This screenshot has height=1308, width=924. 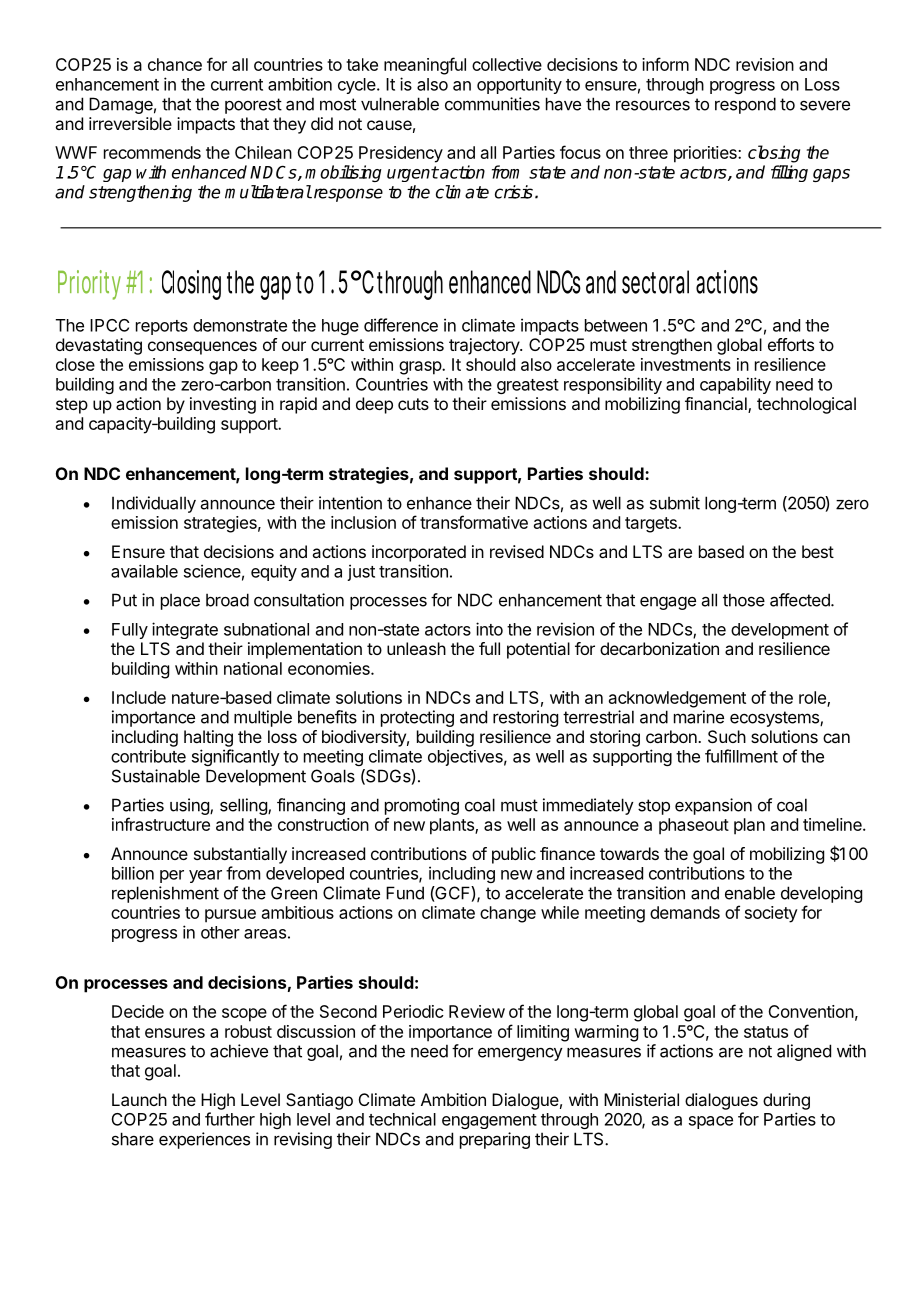 I want to click on communities, so click(x=492, y=104).
